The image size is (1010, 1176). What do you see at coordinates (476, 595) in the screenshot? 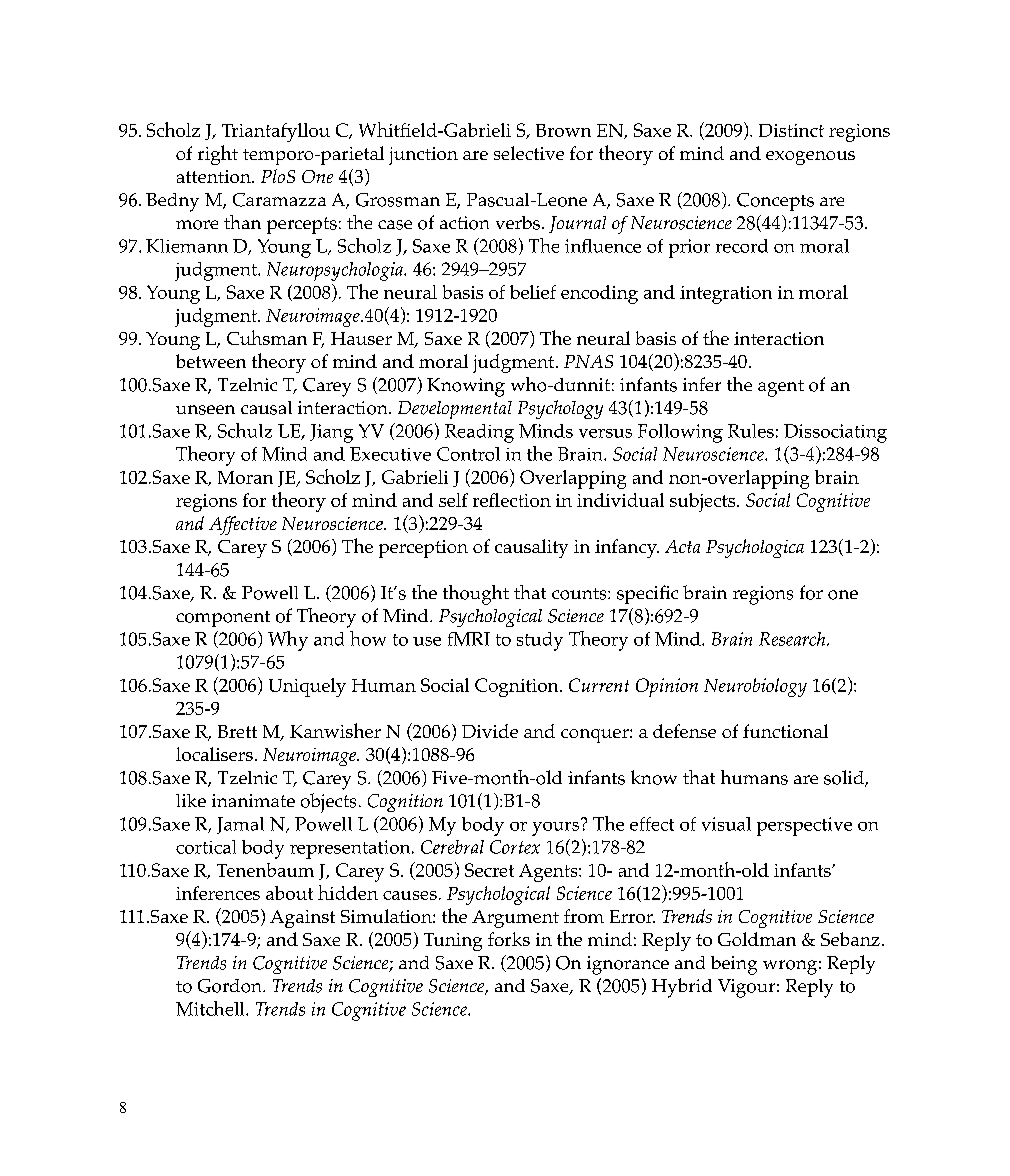
I see `thought` at bounding box center [476, 595].
